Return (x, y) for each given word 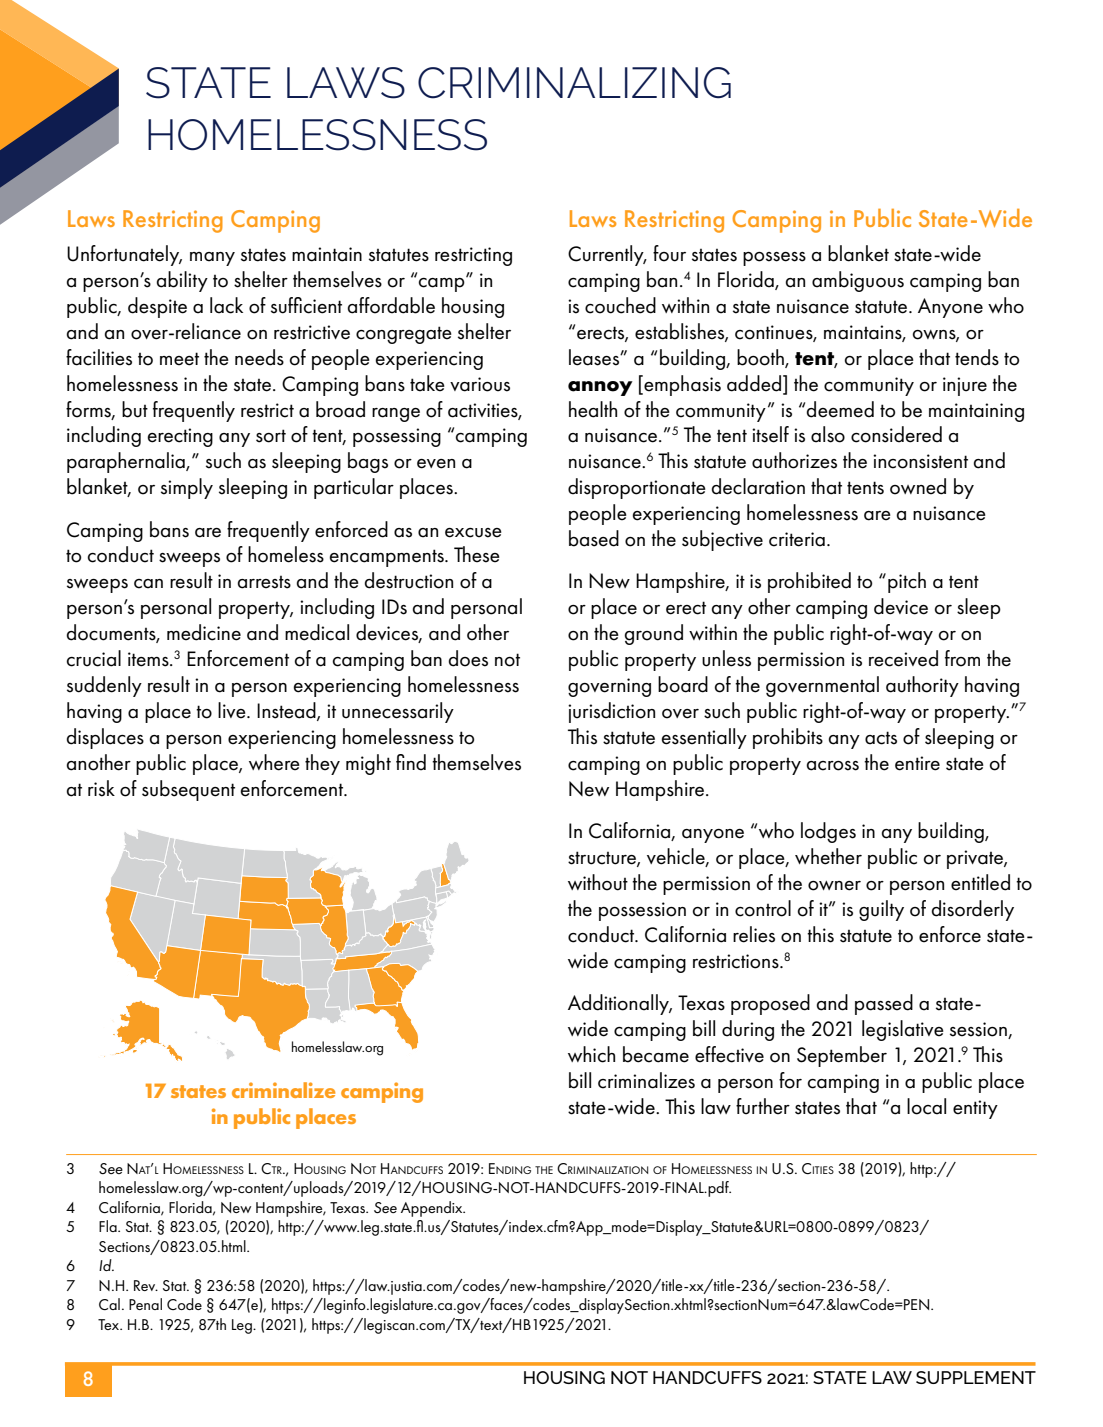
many (212, 259)
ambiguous (858, 281)
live (233, 710)
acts (881, 738)
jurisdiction (611, 712)
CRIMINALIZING (574, 83)
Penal (145, 1304)
